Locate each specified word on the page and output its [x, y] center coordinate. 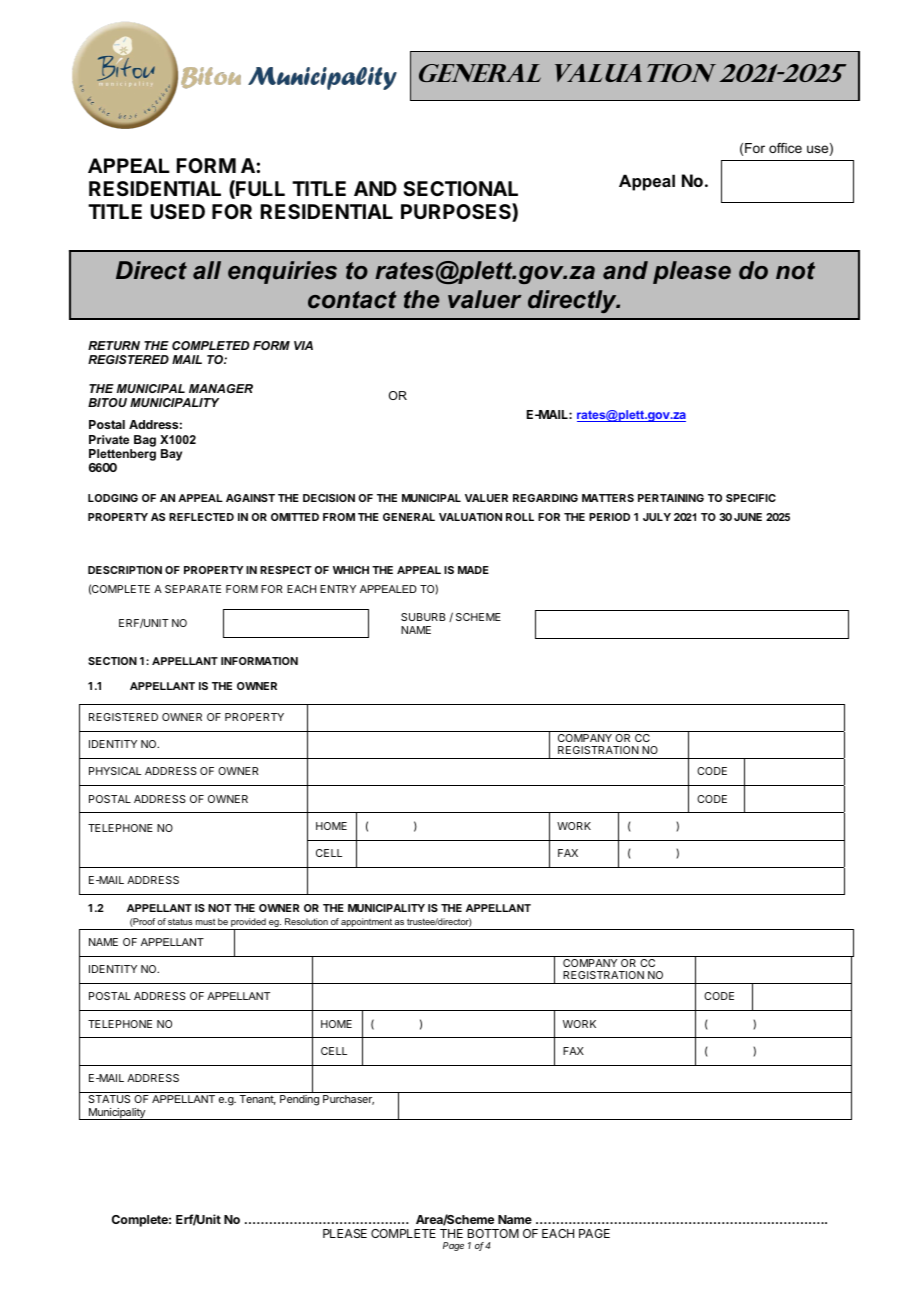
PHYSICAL [115, 771]
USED [178, 211]
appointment [367, 924]
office [785, 148]
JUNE [748, 517]
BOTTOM [493, 1233]
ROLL [520, 517]
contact [352, 300]
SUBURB [423, 617]
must [205, 922]
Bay [171, 455]
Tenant [257, 1100]
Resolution [306, 921]
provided [248, 924]
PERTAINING [671, 498]
